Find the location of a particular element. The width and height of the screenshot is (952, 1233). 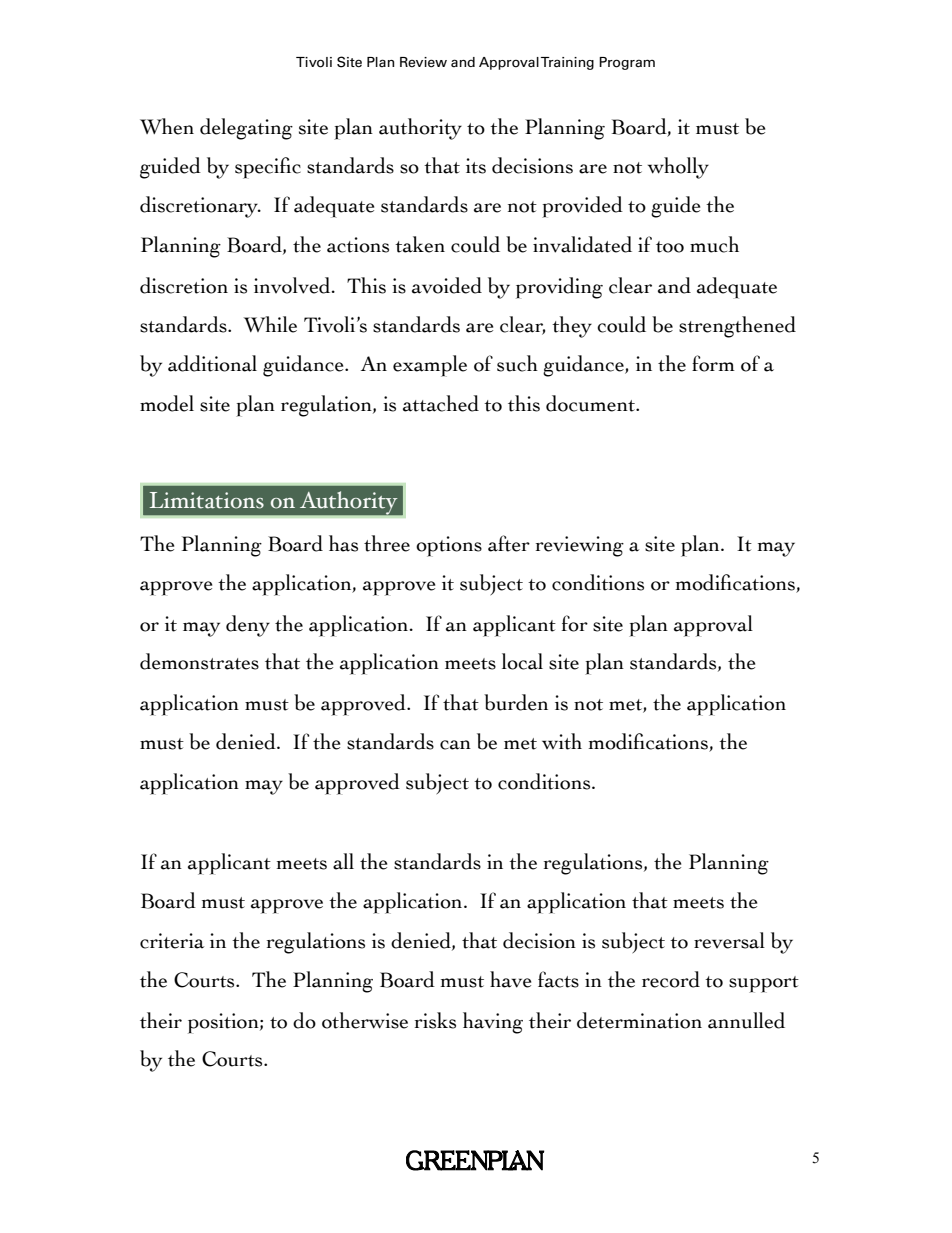

Program is located at coordinates (627, 63).
